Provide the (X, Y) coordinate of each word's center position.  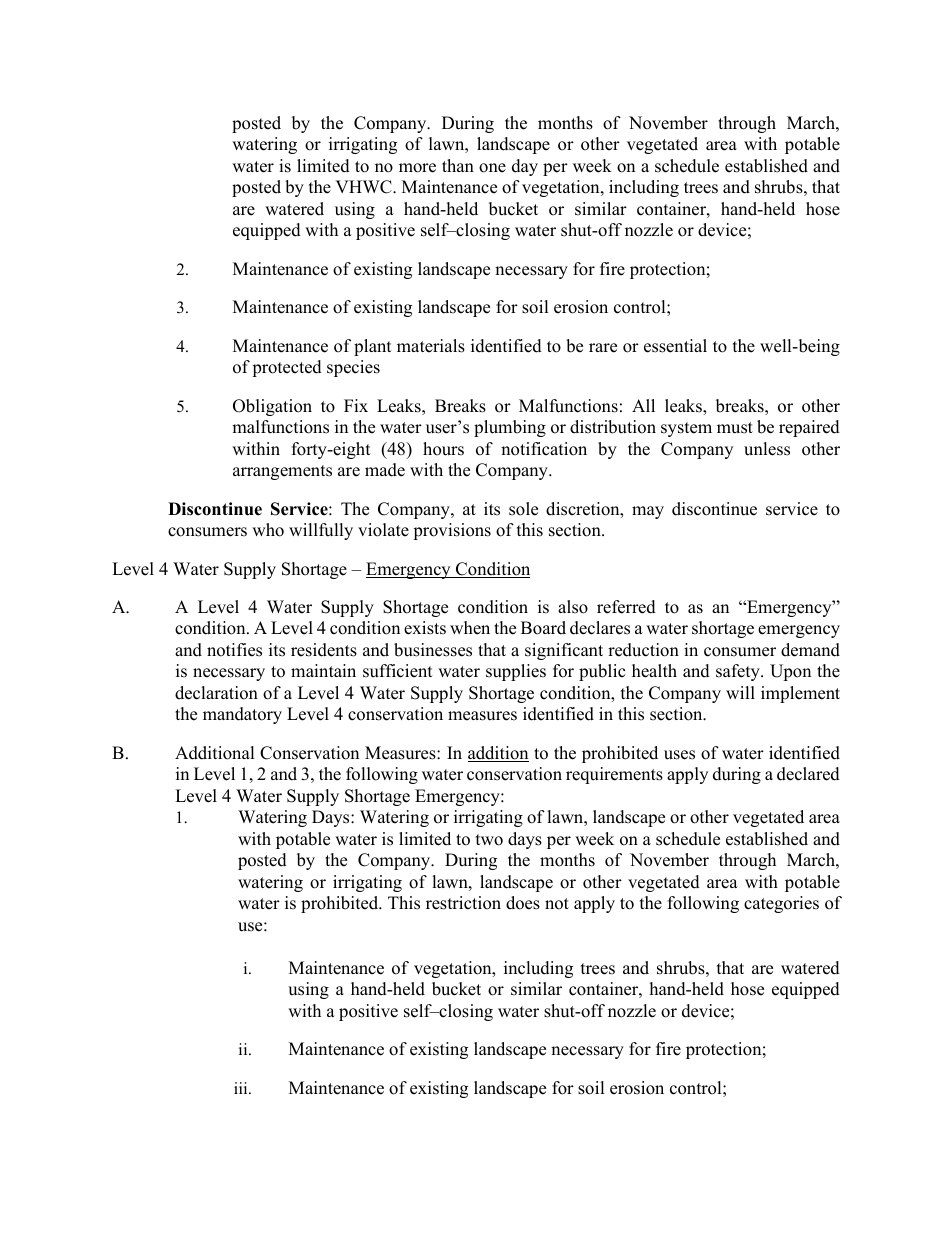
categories (781, 904)
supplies (516, 672)
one (492, 168)
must (735, 428)
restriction (463, 903)
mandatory (242, 715)
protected (287, 368)
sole (523, 509)
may (648, 512)
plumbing (510, 428)
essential (675, 346)
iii (242, 1088)
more (417, 168)
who (268, 530)
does (523, 903)
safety (739, 672)
